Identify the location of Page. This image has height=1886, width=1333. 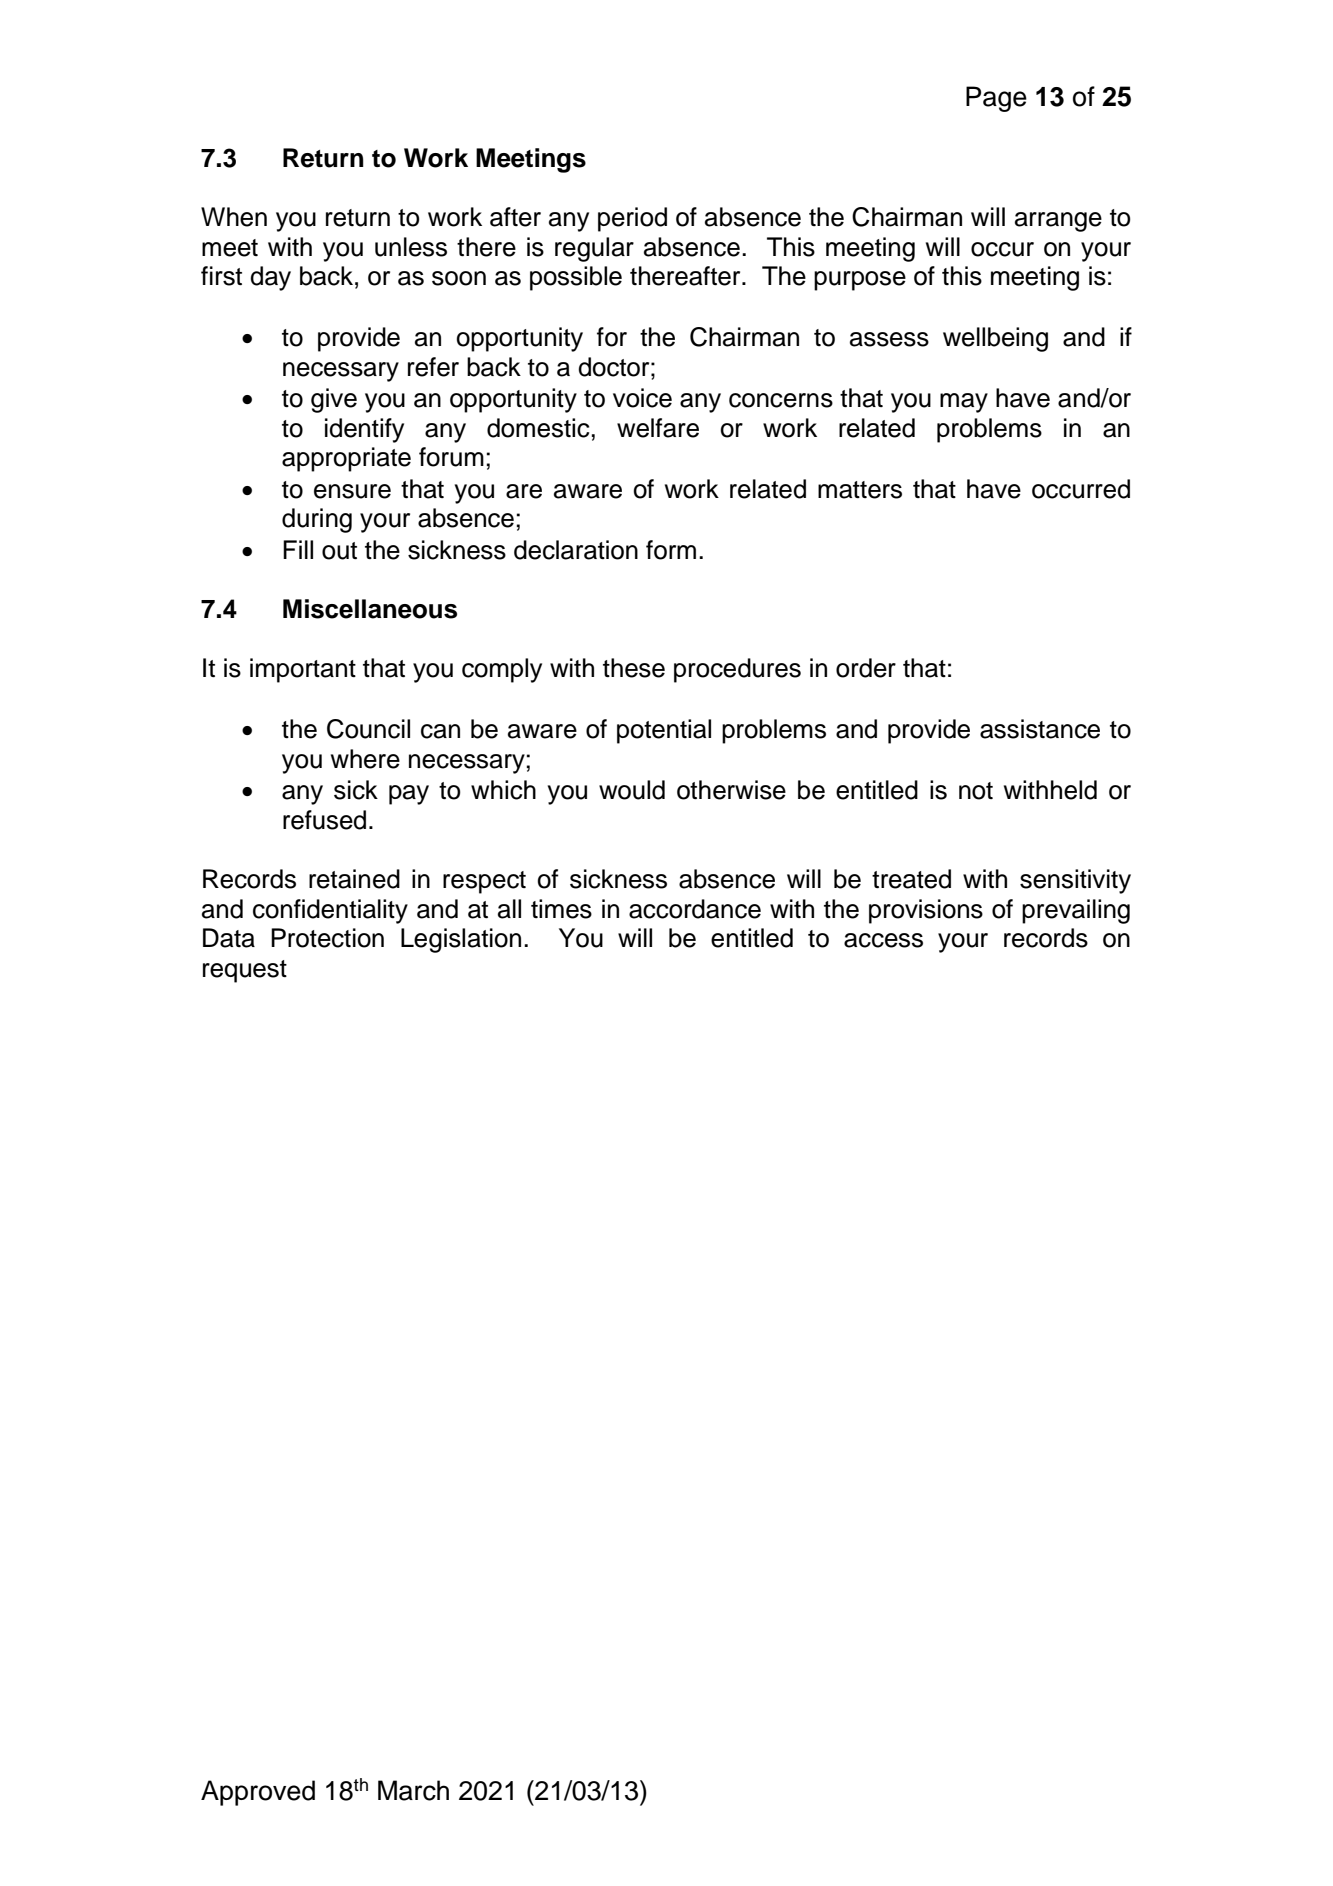
(996, 99).
